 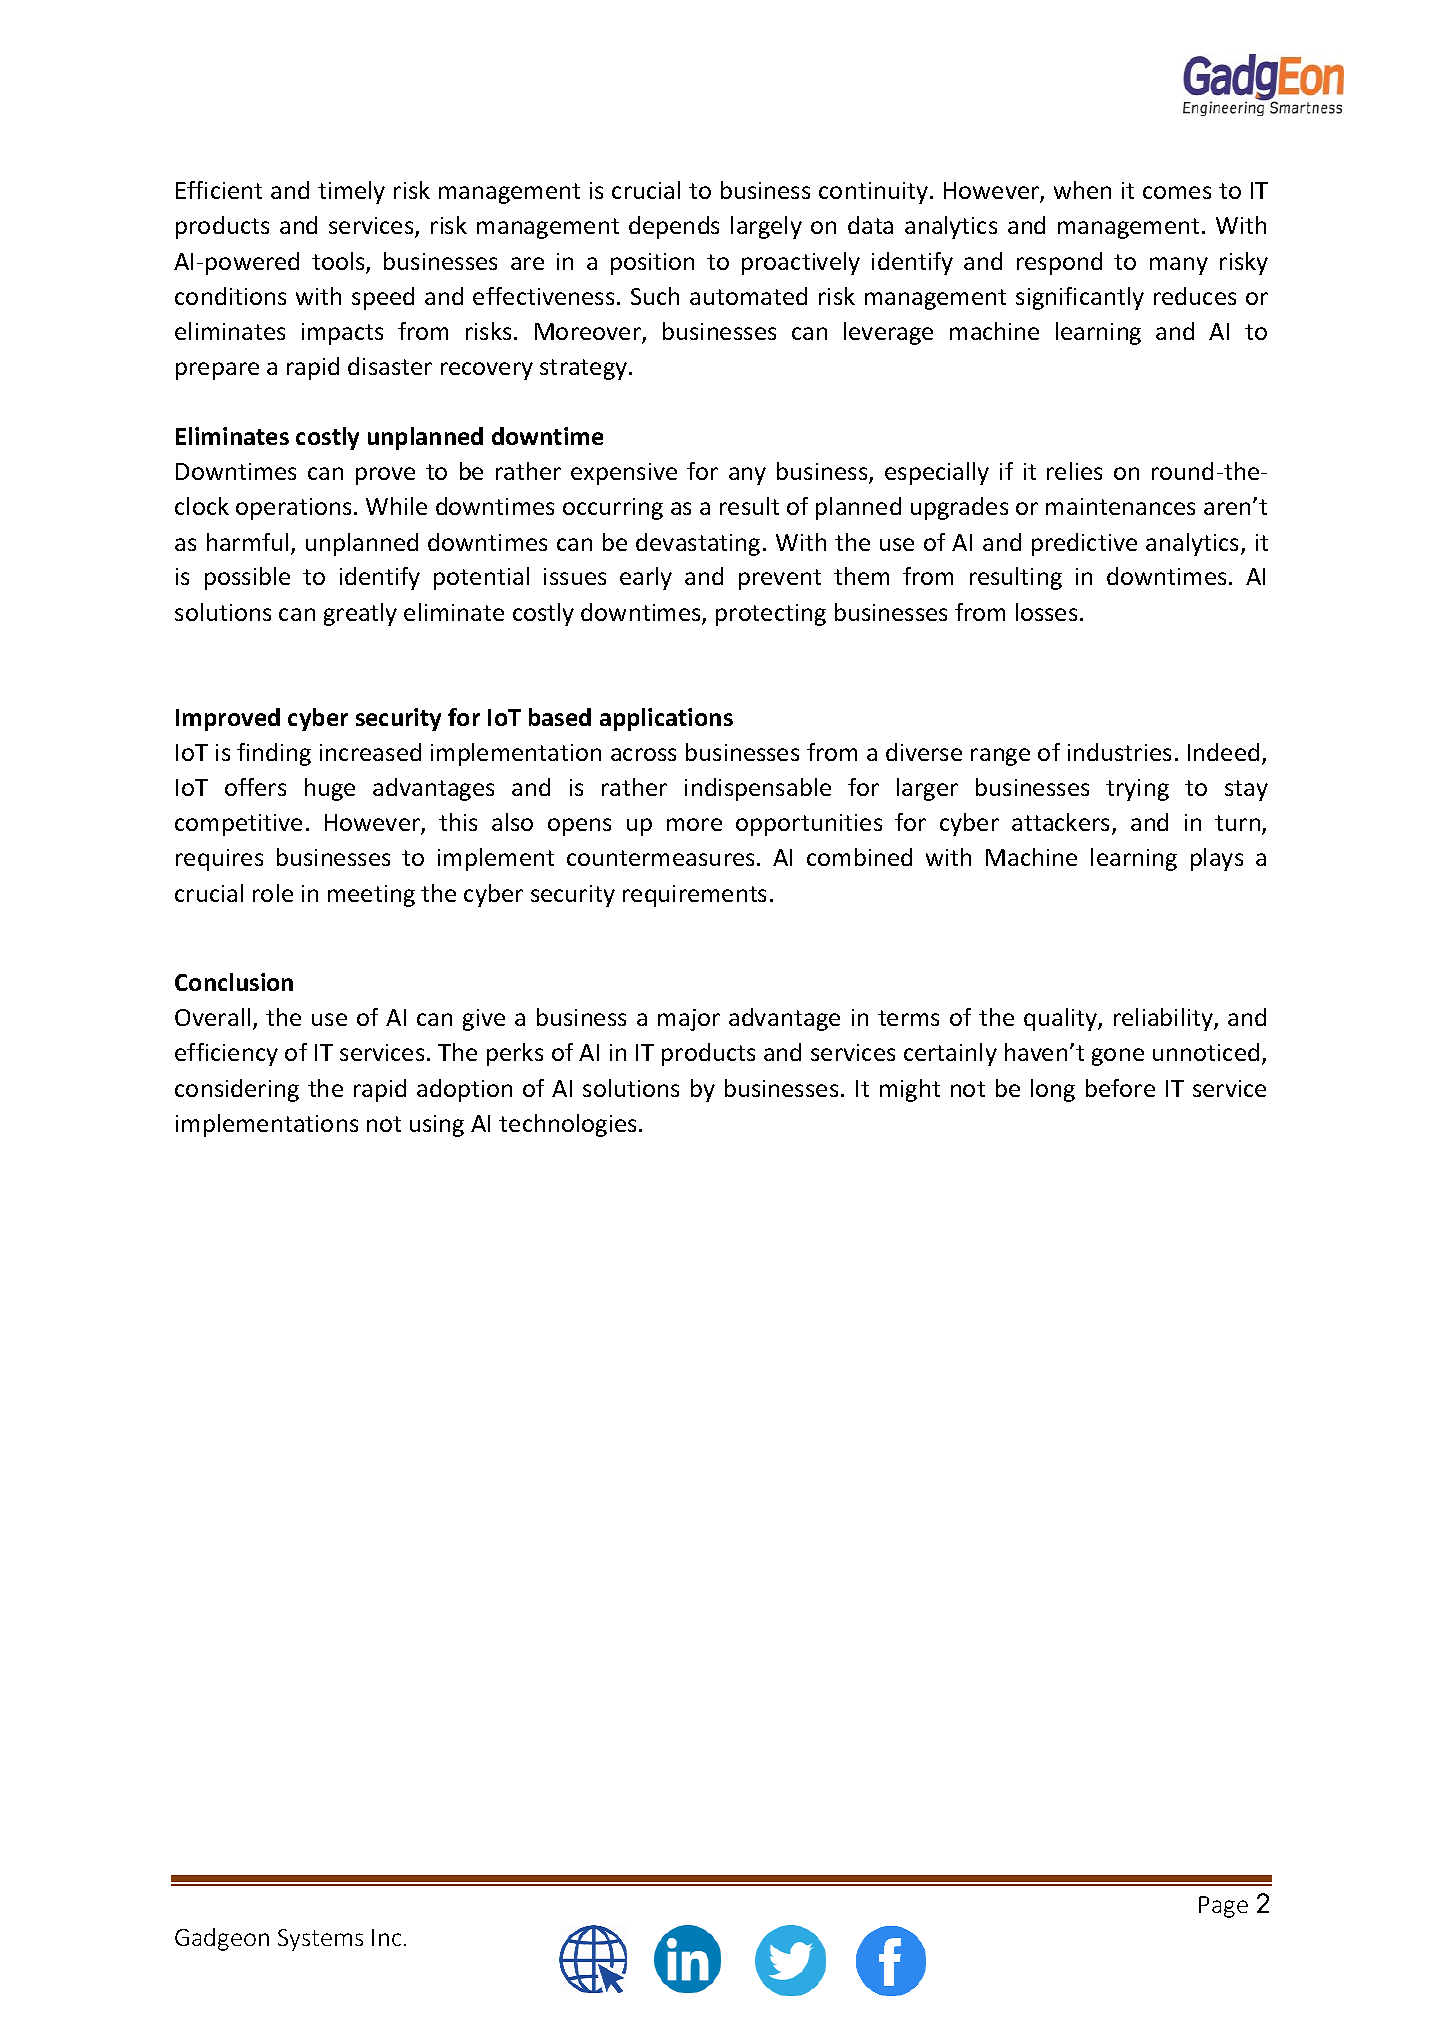 What do you see at coordinates (360, 614) in the document?
I see `greatly` at bounding box center [360, 614].
